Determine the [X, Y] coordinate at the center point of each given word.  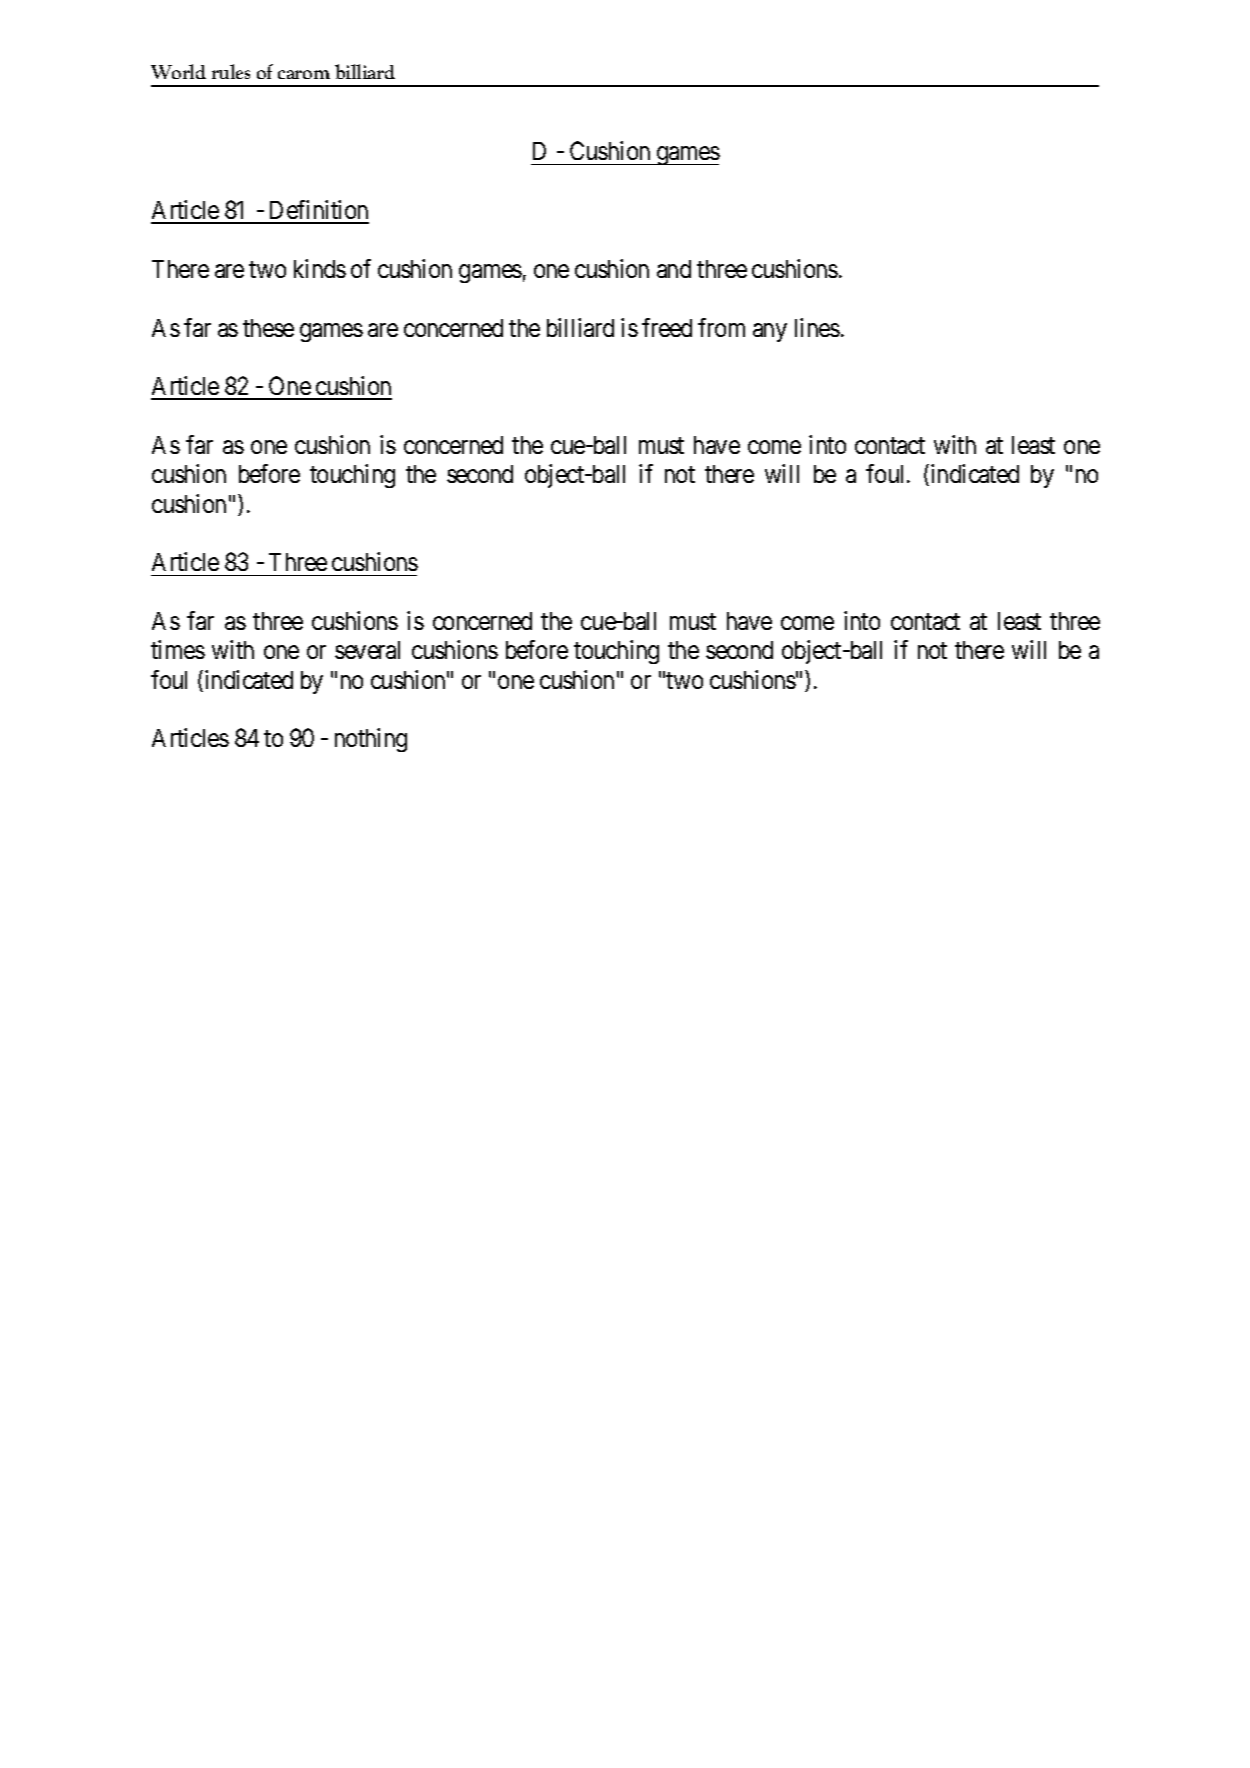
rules [231, 71]
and [674, 269]
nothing [371, 740]
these [268, 328]
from [721, 327]
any [770, 332]
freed [667, 327]
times [178, 649]
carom [304, 74]
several [367, 650]
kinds [320, 268]
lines [817, 327]
